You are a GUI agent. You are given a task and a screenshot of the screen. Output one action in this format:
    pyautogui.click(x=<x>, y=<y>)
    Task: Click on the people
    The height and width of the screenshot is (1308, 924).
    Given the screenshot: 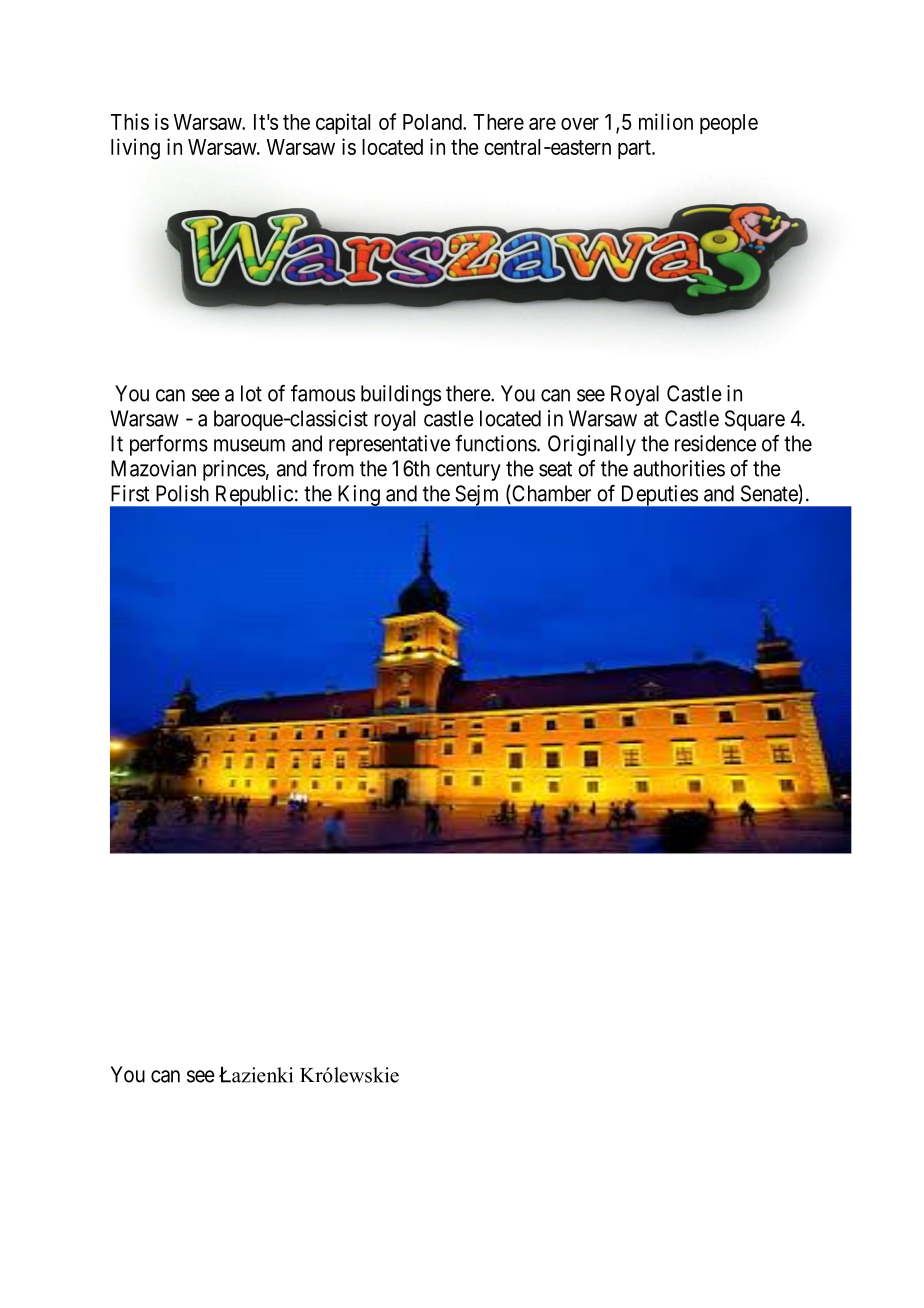 What is the action you would take?
    pyautogui.click(x=729, y=124)
